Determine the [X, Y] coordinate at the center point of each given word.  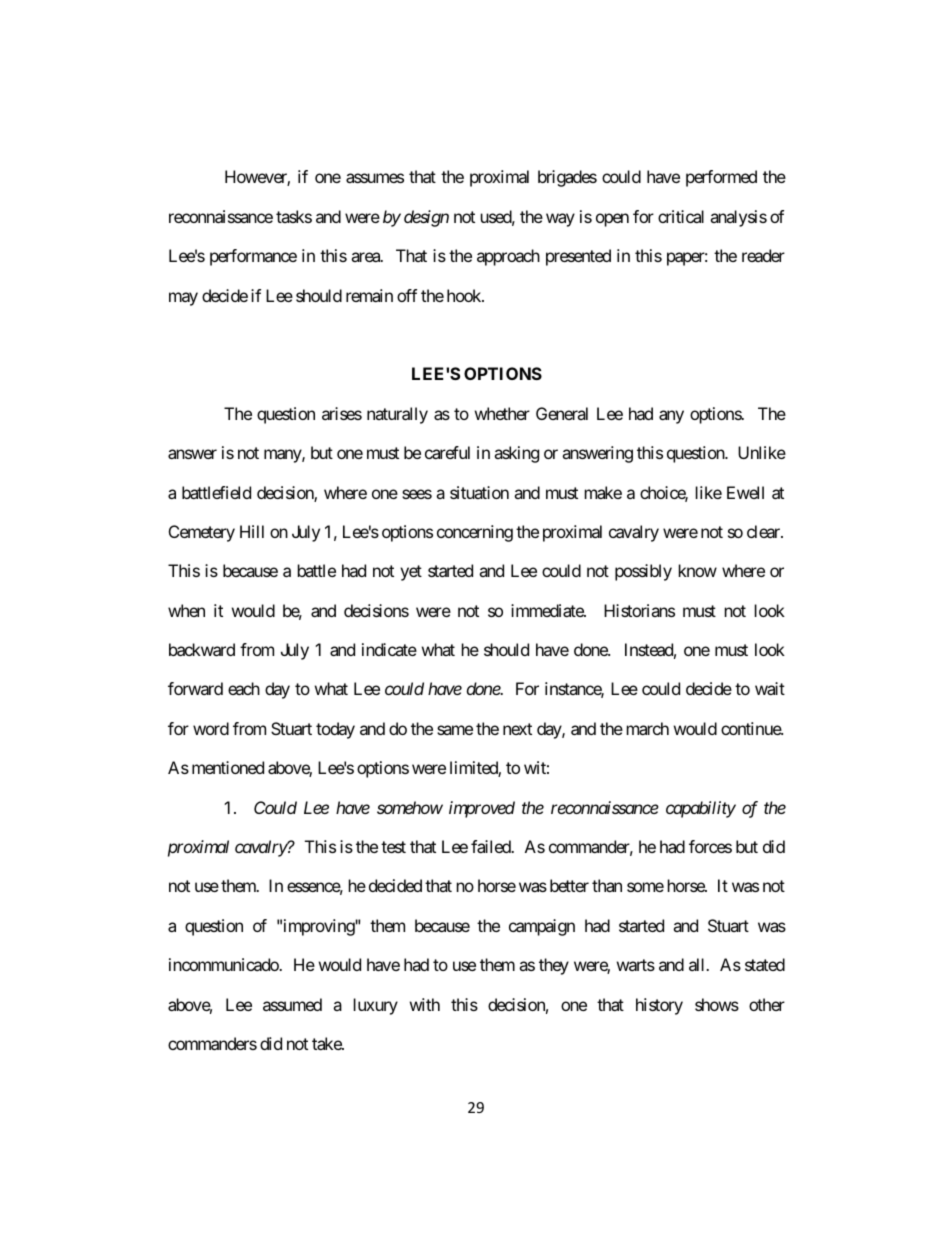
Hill [252, 531]
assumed [292, 1004]
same [455, 730]
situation [479, 492]
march [648, 728]
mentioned [228, 767]
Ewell [745, 492]
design [426, 218]
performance [253, 257]
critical [681, 216]
